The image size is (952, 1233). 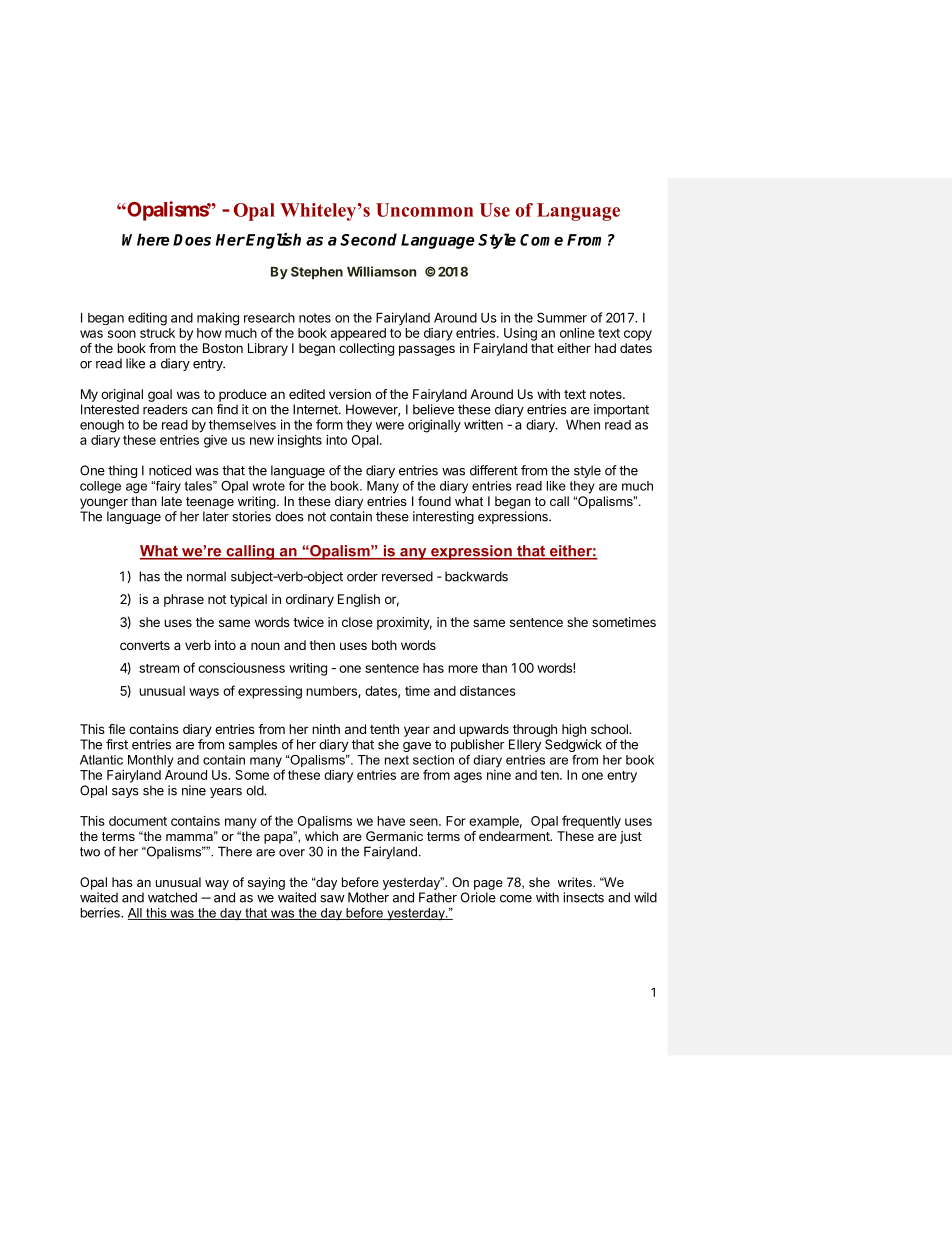 I want to click on Summer, so click(x=562, y=317).
